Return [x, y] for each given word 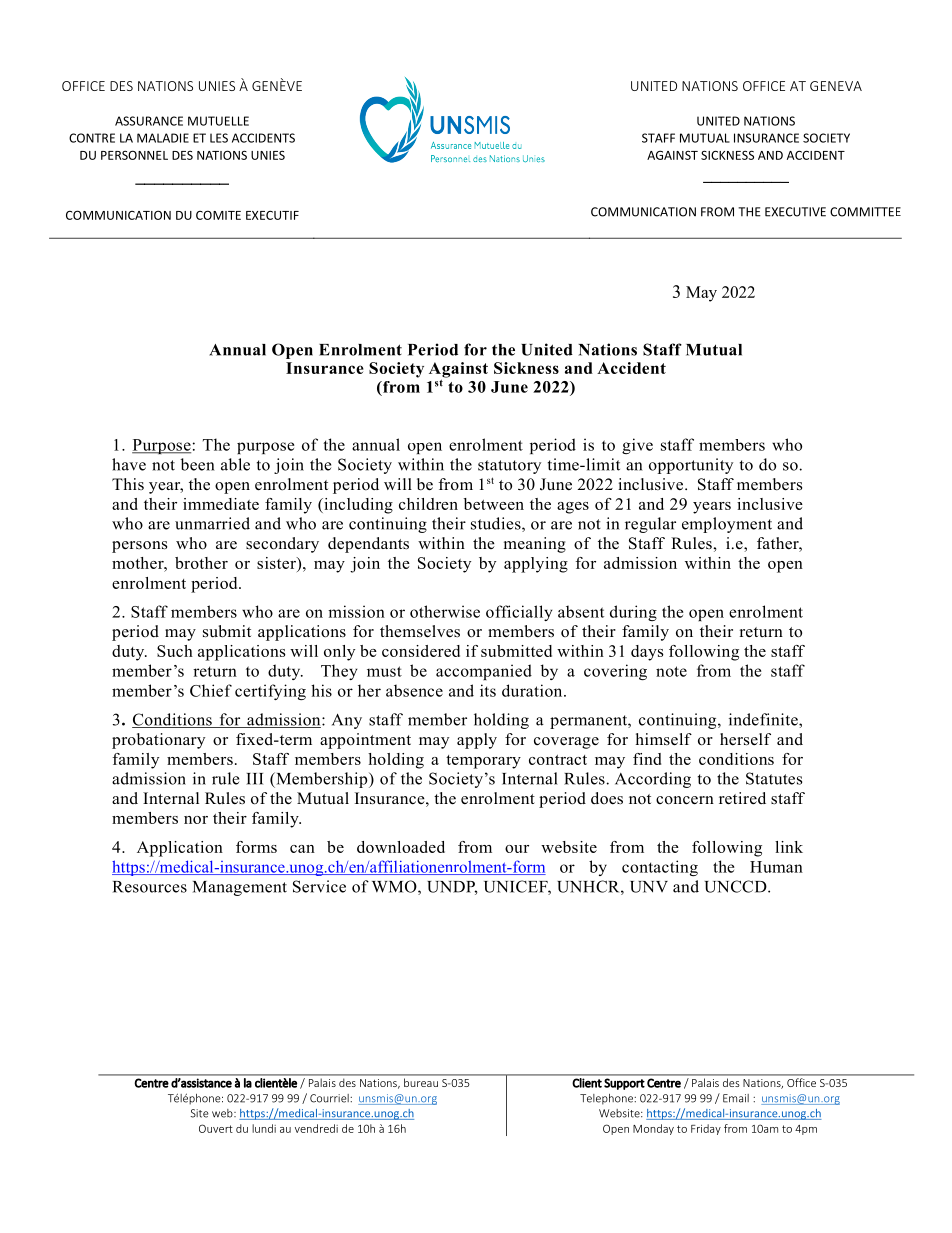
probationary [158, 741]
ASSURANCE [149, 121]
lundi [264, 1128]
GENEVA [836, 86]
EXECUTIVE [795, 212]
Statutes [774, 778]
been [197, 464]
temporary [483, 762]
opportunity [691, 466]
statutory [509, 467]
